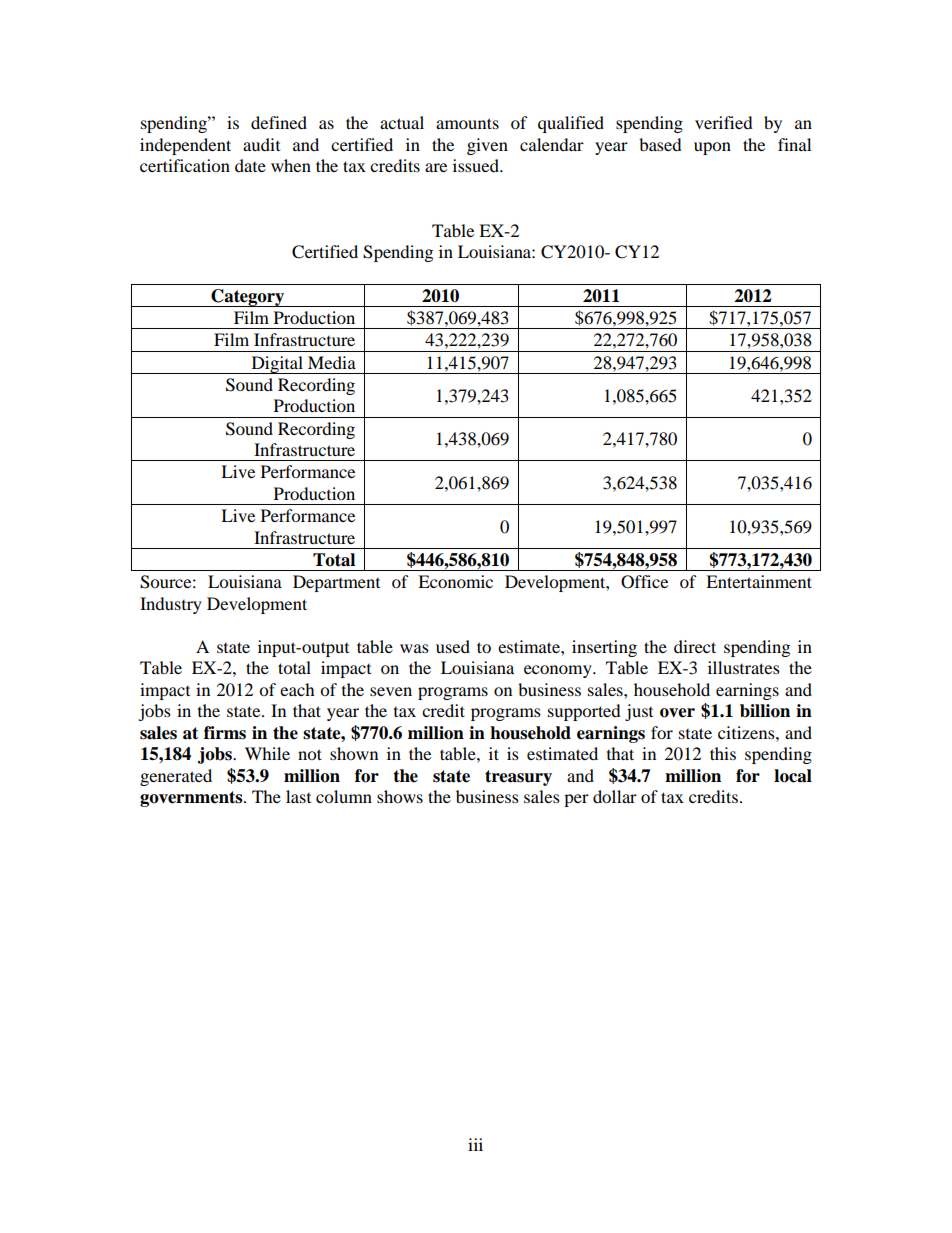 The width and height of the screenshot is (952, 1233). What do you see at coordinates (250, 165) in the screenshot?
I see `date` at bounding box center [250, 165].
